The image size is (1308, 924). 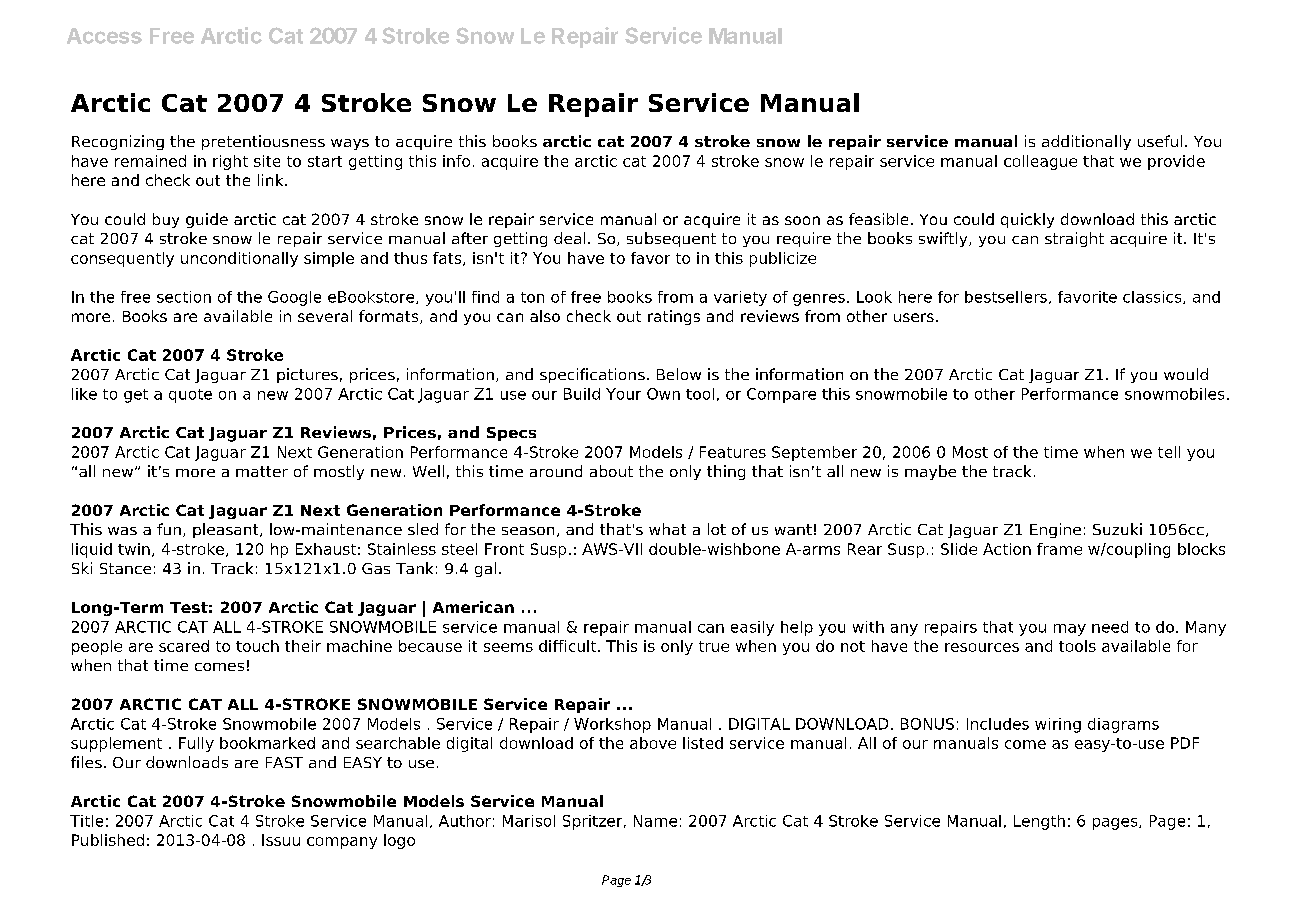 What do you see at coordinates (667, 529) in the screenshot?
I see `what` at bounding box center [667, 529].
